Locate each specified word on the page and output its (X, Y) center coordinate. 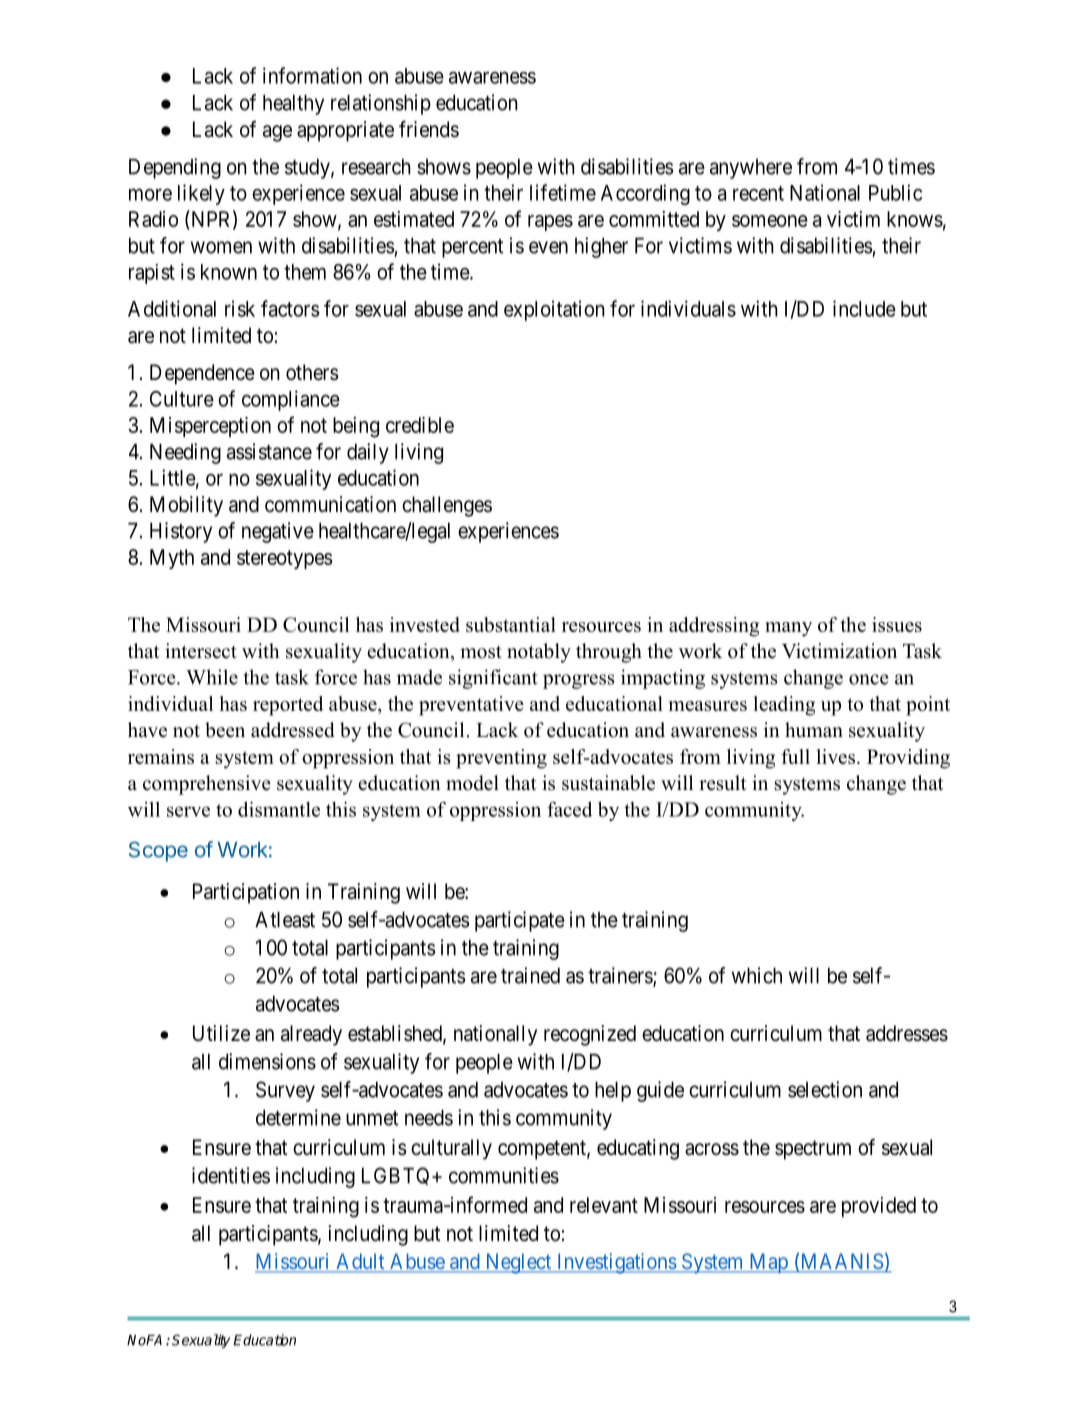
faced (569, 809)
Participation (246, 893)
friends (429, 129)
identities (231, 1175)
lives (837, 756)
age (277, 133)
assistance (269, 451)
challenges (447, 506)
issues (897, 624)
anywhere (751, 169)
